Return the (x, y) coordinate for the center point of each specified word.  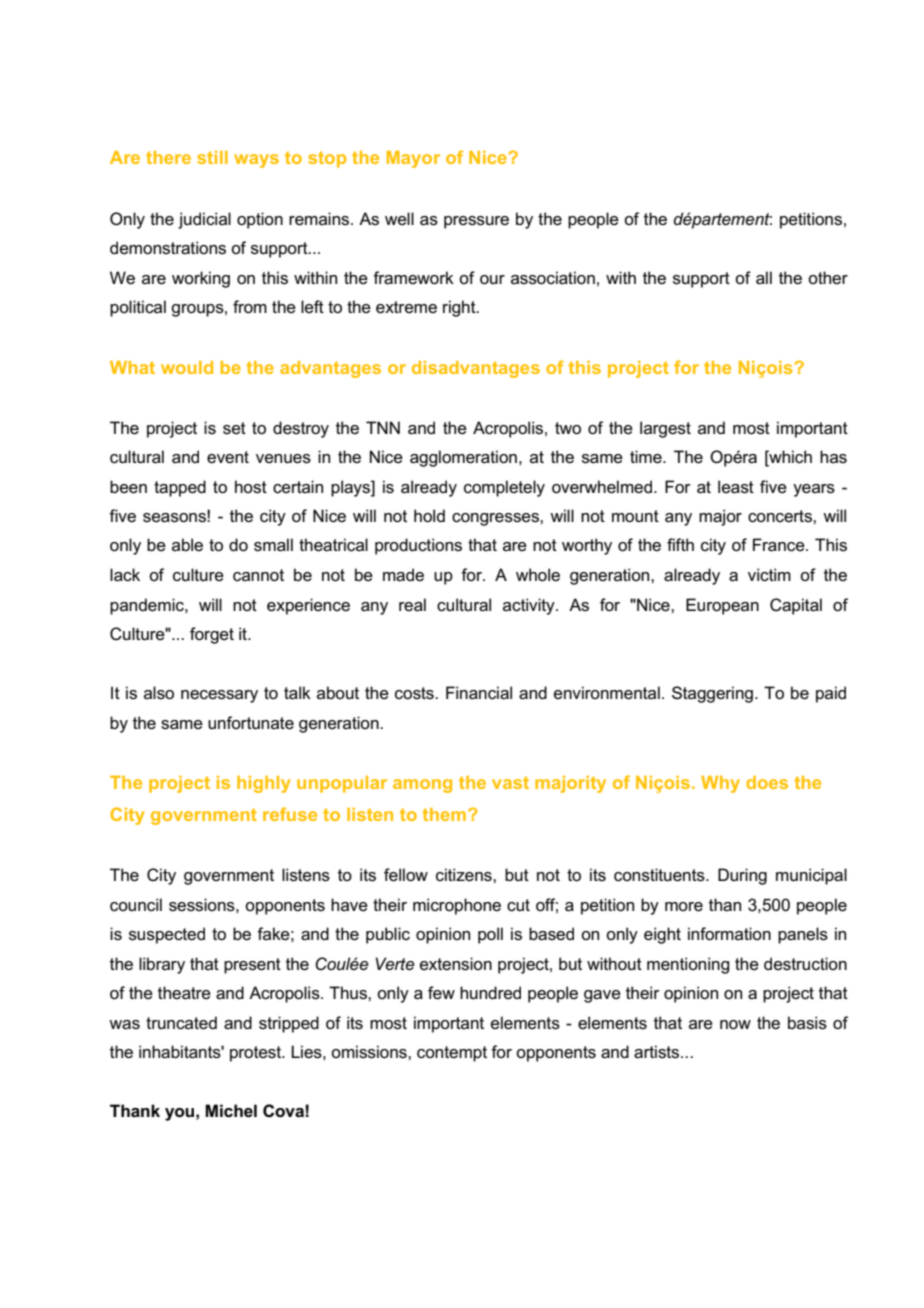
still (212, 157)
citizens (465, 875)
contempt (452, 1054)
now (735, 1024)
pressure (476, 222)
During (742, 876)
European (722, 606)
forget (212, 635)
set (234, 428)
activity (530, 606)
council (136, 905)
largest (665, 429)
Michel (231, 1111)
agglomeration (463, 458)
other (828, 277)
